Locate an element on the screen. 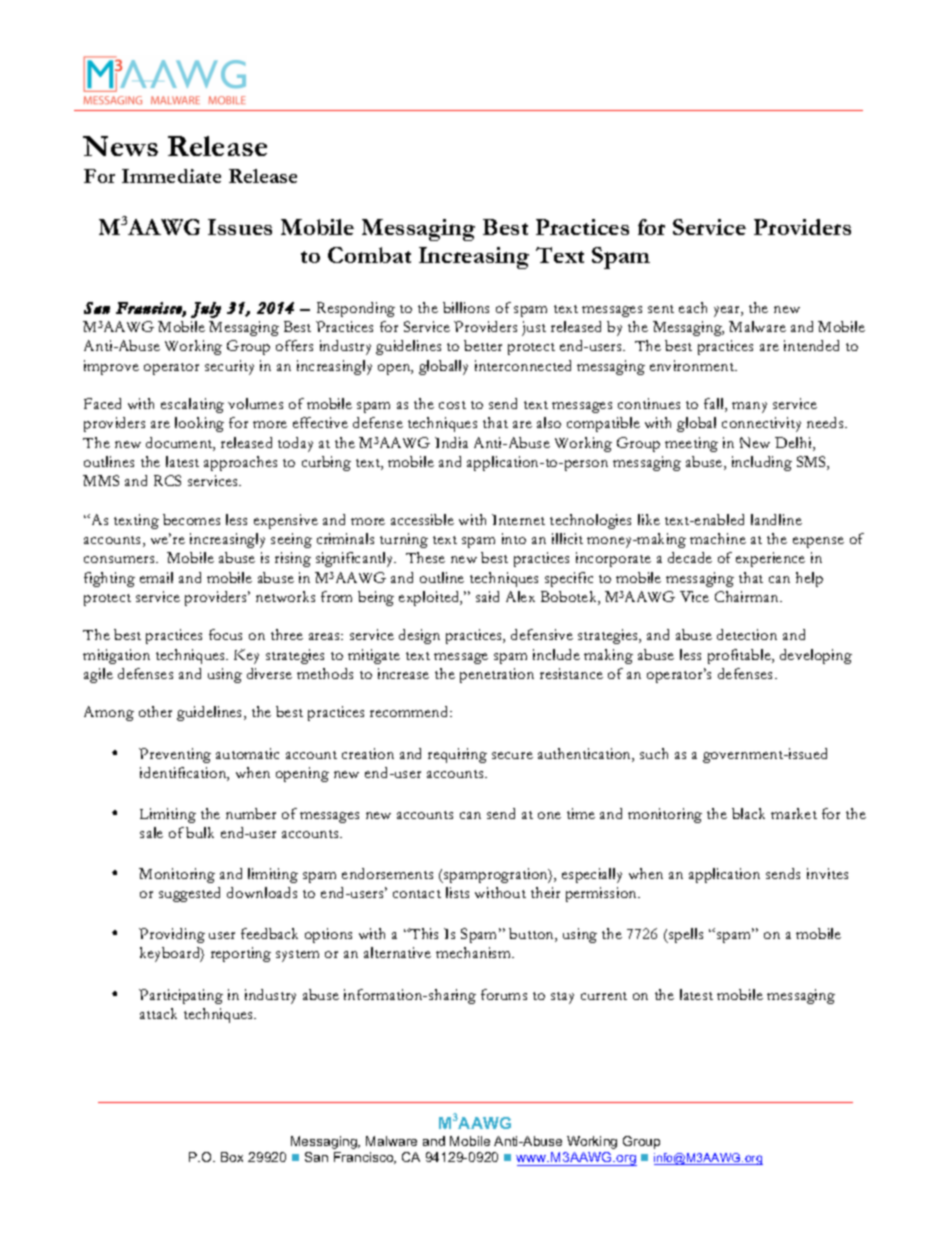  Combat is located at coordinates (369, 255).
